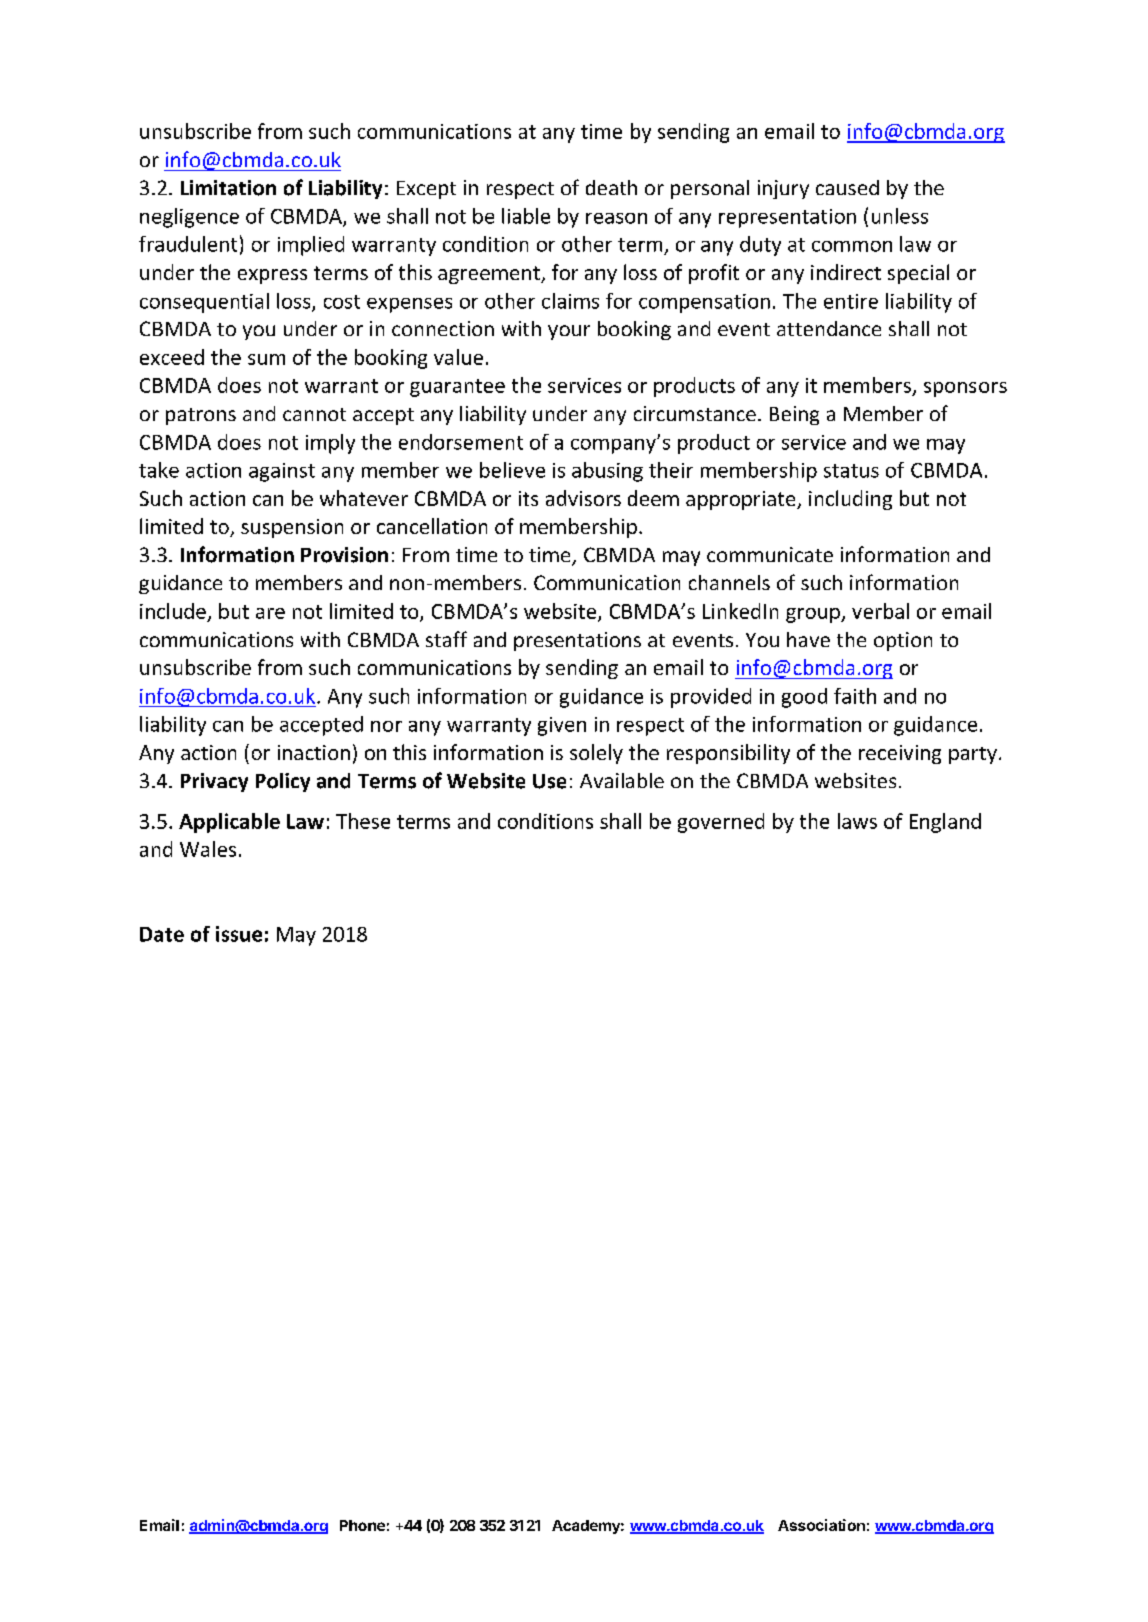 This screenshot has width=1148, height=1622. What do you see at coordinates (900, 216) in the screenshot?
I see `unless` at bounding box center [900, 216].
